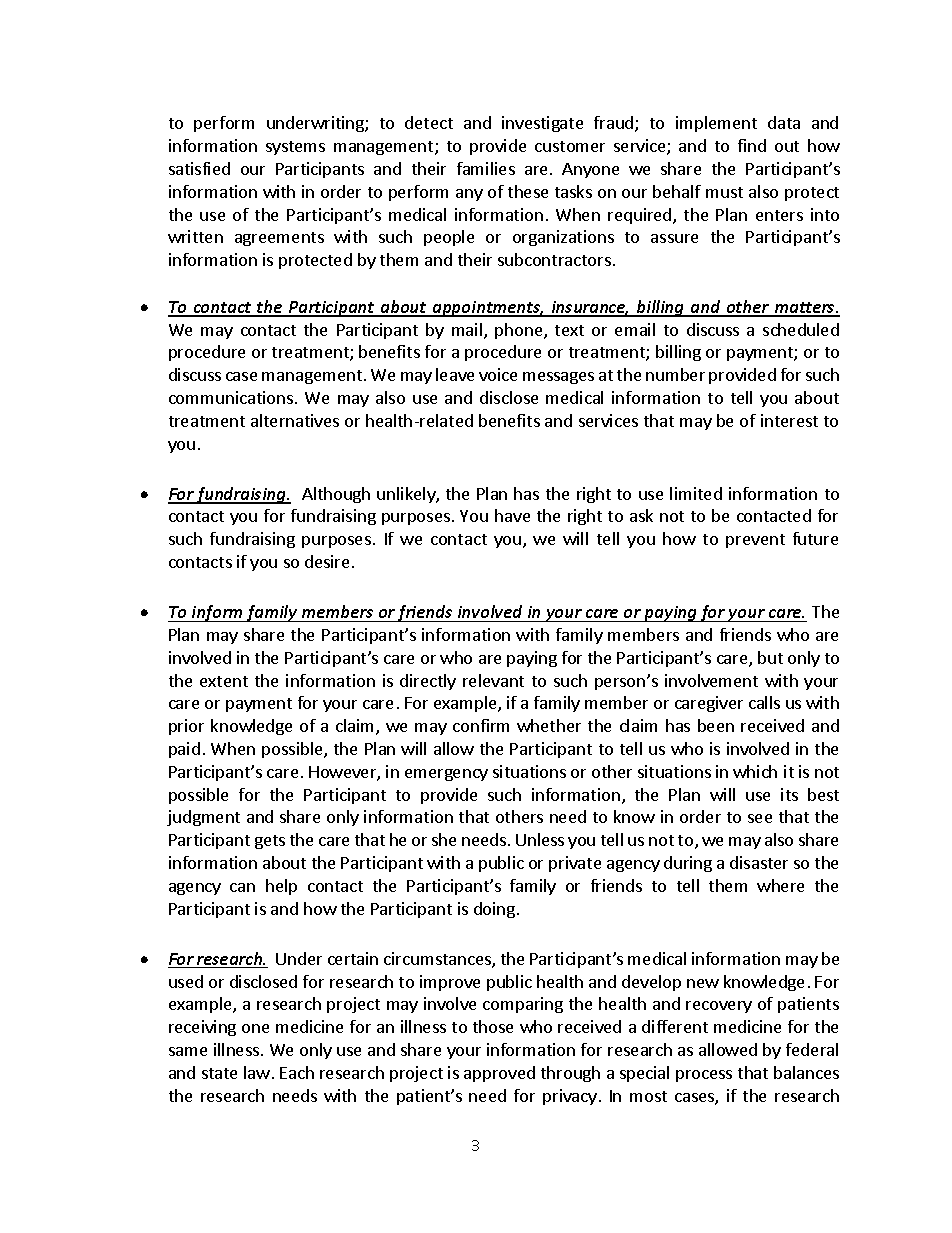 The height and width of the page is (1233, 952). Describe the element at coordinates (499, 1074) in the page. I see `approved` at that location.
